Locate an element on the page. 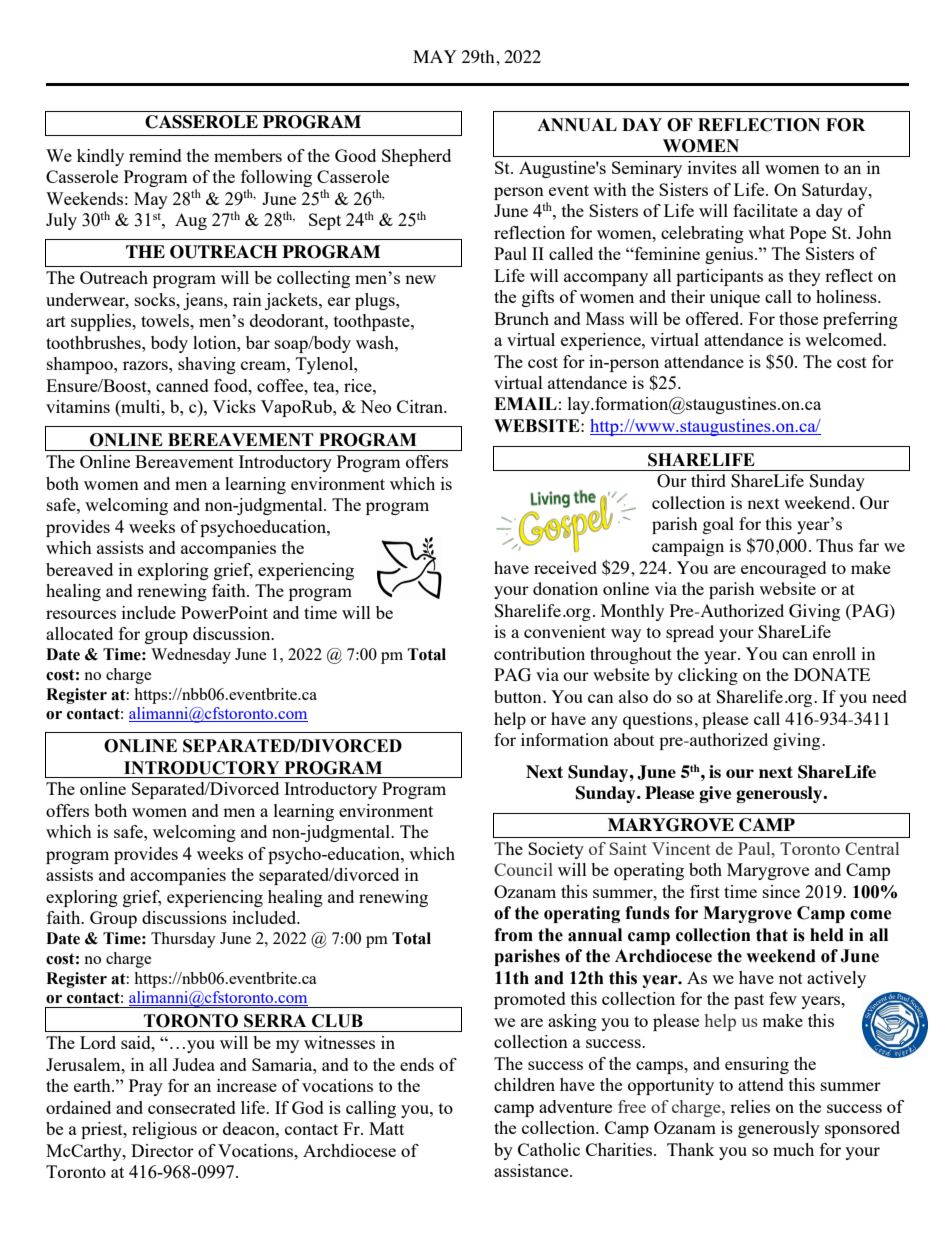 This image has height=1233, width=952. Thursday is located at coordinates (183, 940).
